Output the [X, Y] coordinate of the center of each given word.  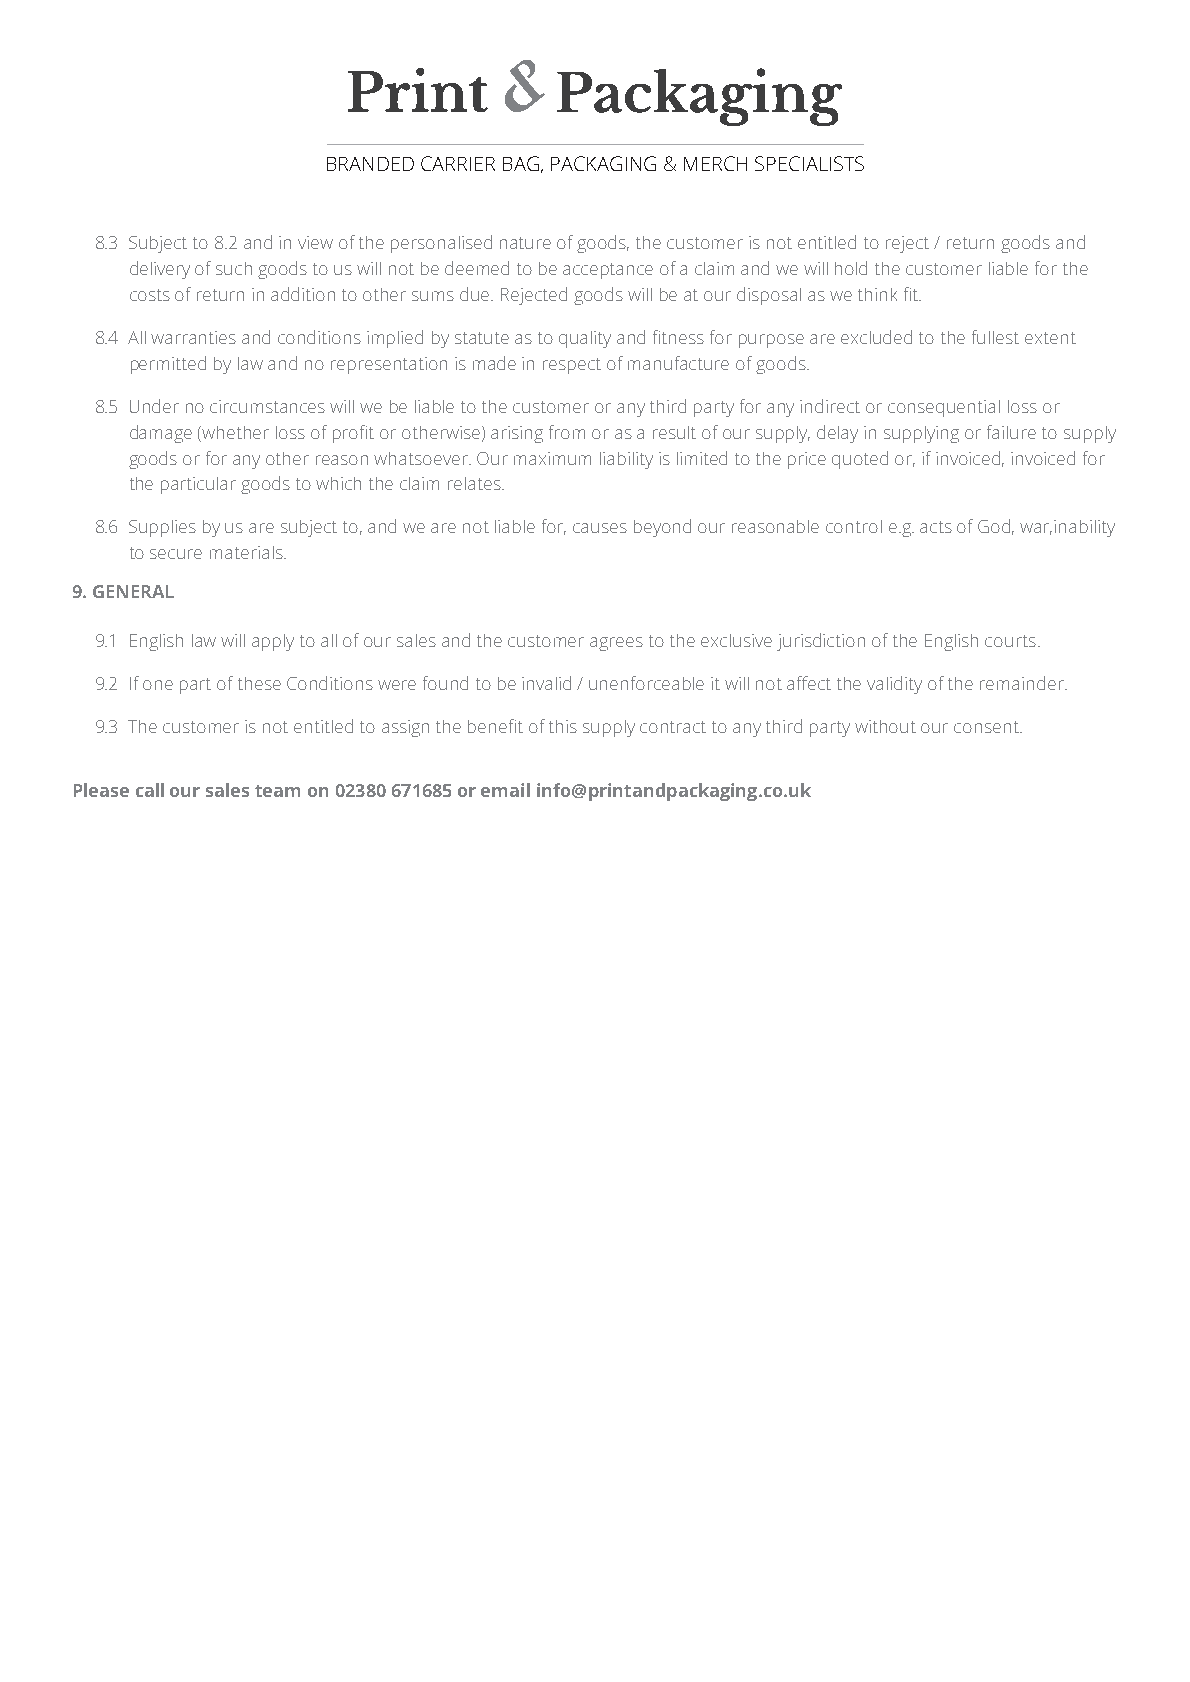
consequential [944, 408]
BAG [521, 163]
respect [572, 366]
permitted [168, 365]
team [277, 791]
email [505, 790]
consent [987, 727]
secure [176, 554]
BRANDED [370, 164]
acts [936, 527]
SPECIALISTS [809, 163]
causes [600, 528]
